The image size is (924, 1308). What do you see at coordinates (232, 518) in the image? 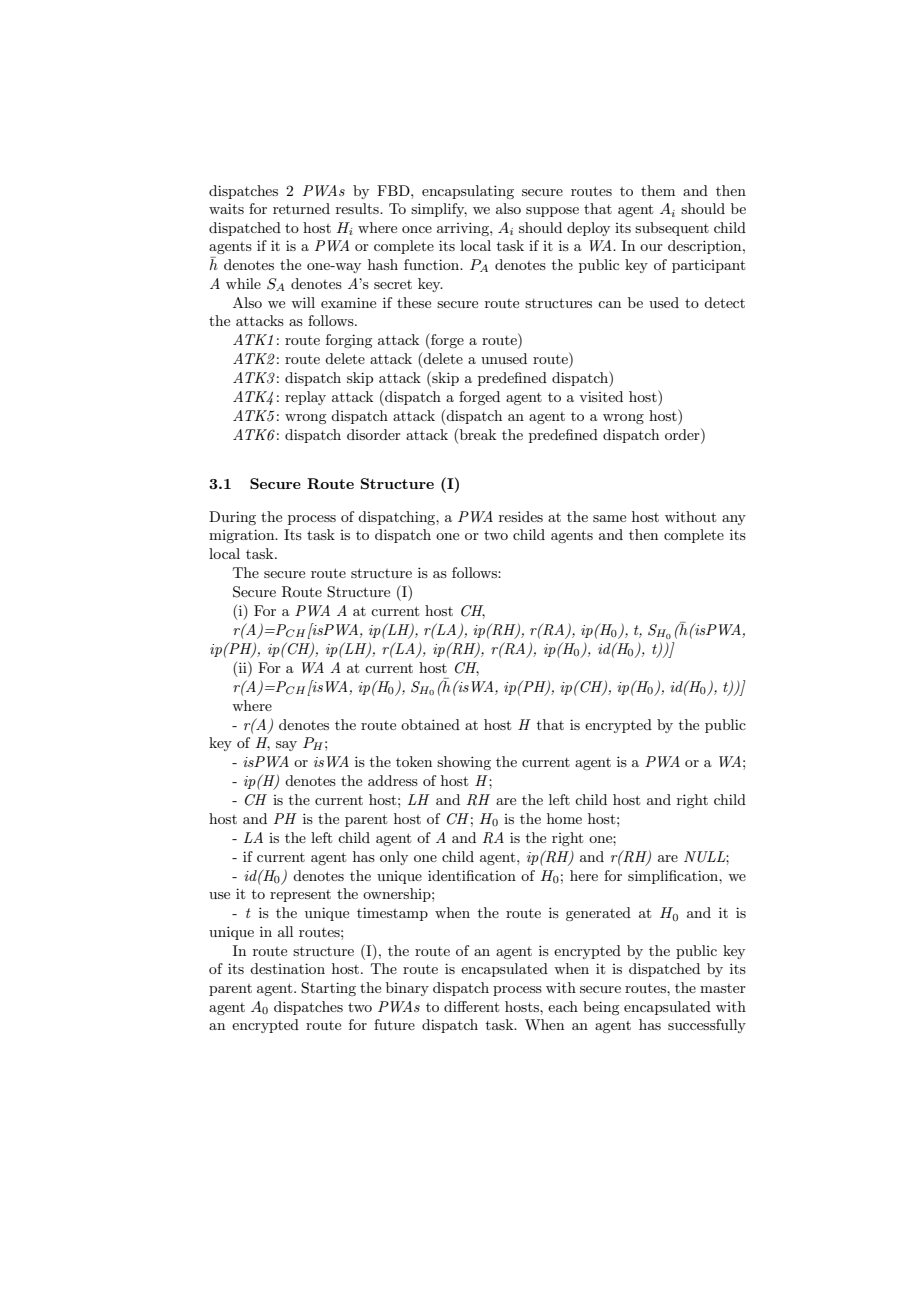
I see `During` at bounding box center [232, 518].
